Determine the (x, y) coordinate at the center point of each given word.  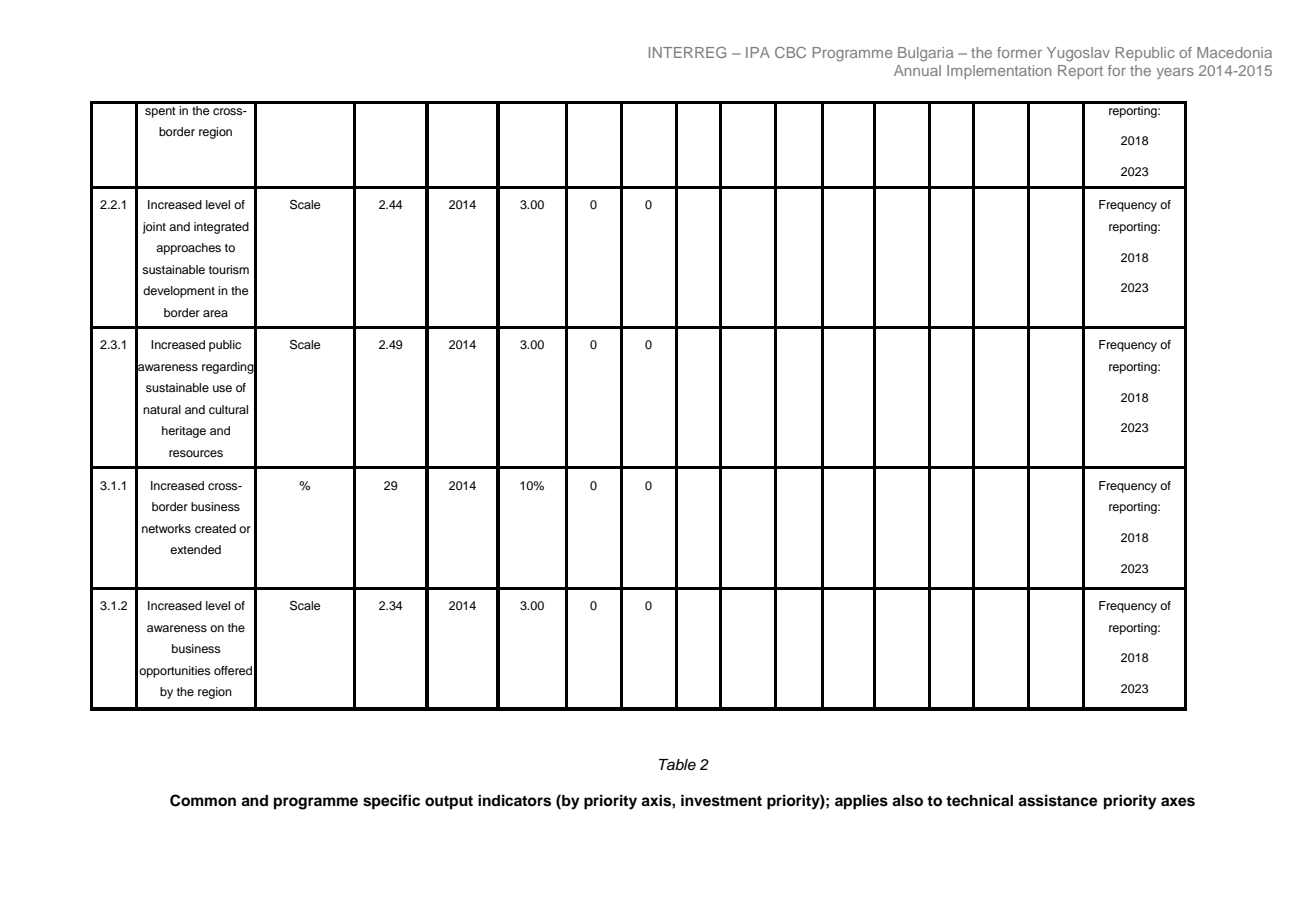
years (1175, 73)
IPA (758, 52)
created (215, 528)
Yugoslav (1078, 54)
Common (203, 800)
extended (195, 549)
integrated (221, 228)
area (215, 313)
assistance (1058, 800)
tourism (229, 269)
